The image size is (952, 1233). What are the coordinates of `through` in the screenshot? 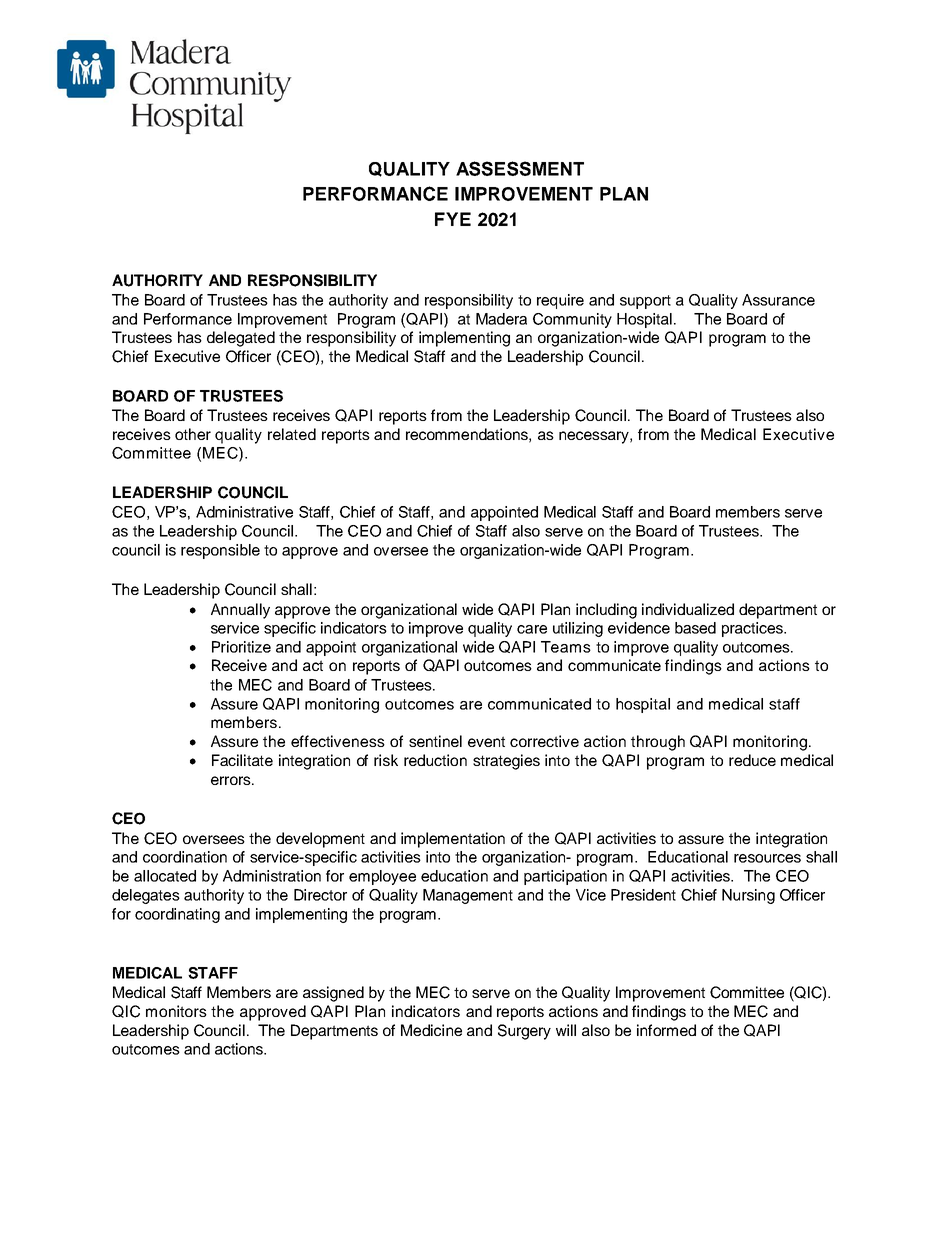 It's located at (658, 743).
